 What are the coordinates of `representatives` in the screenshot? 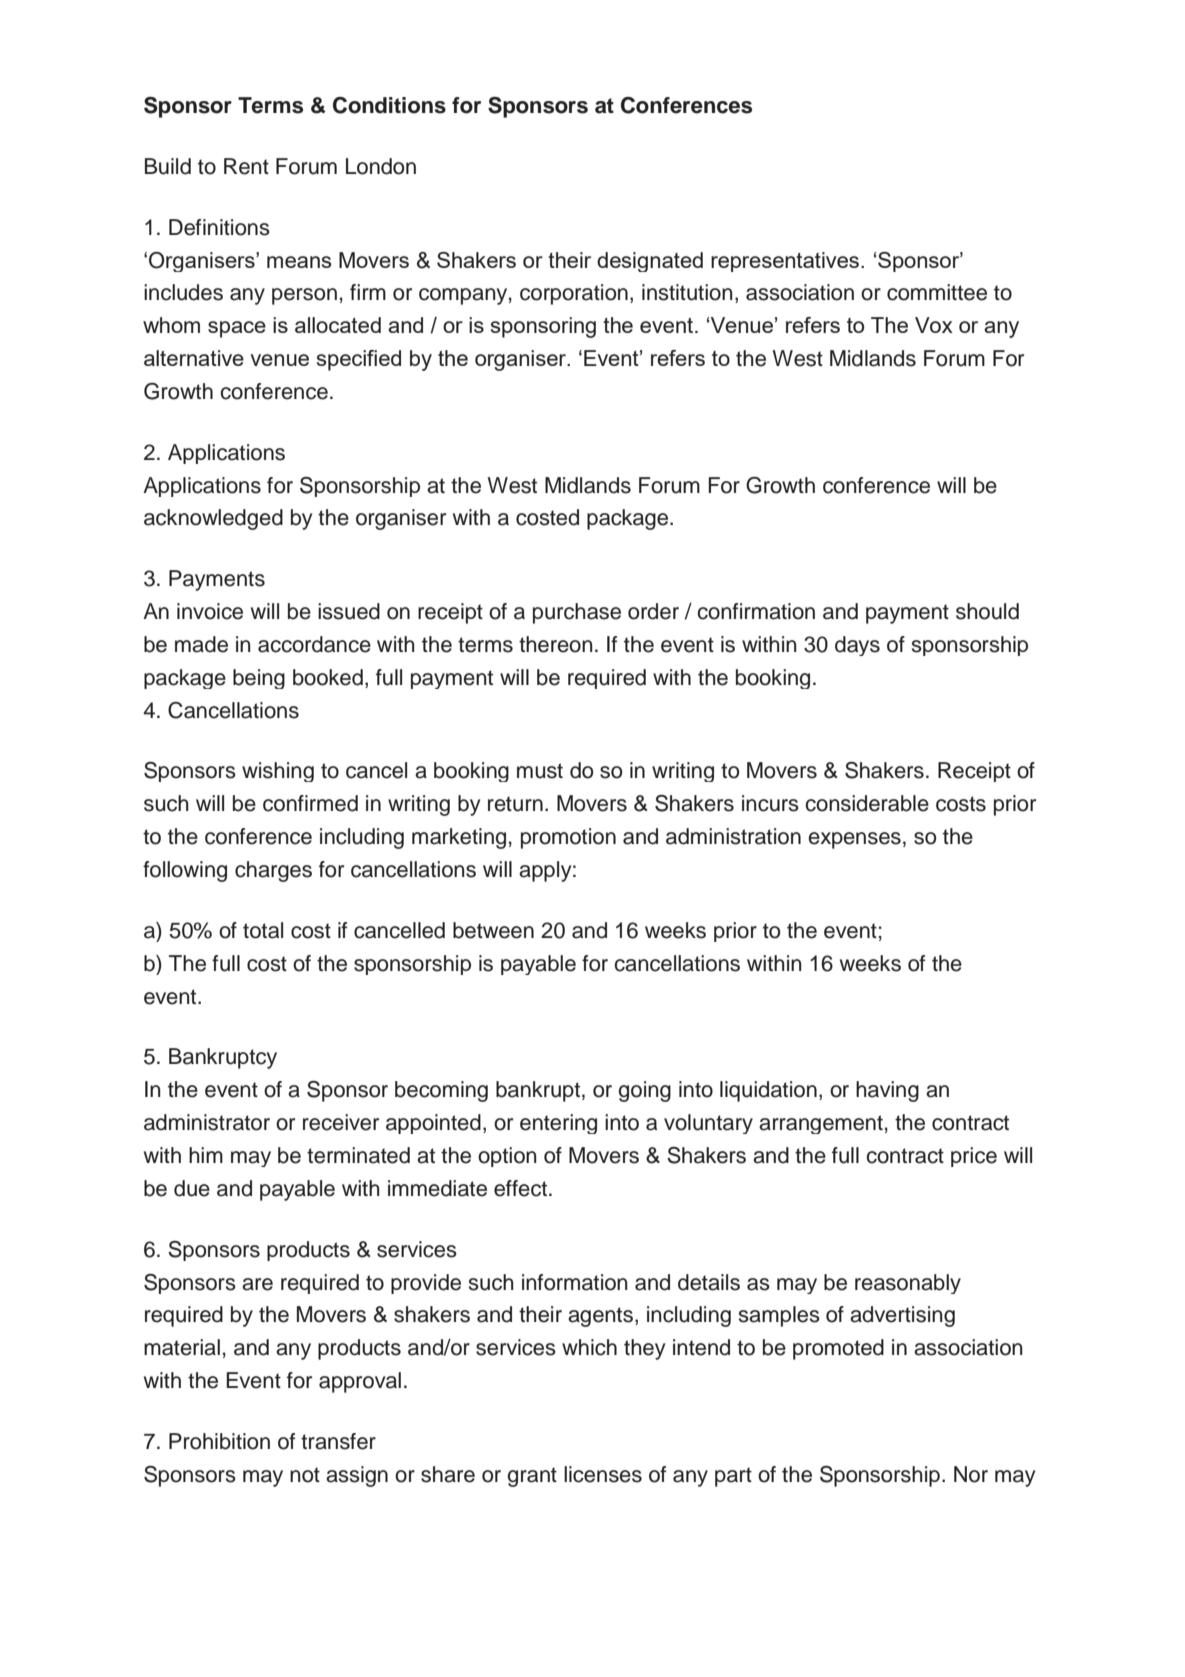 It's located at (785, 262).
